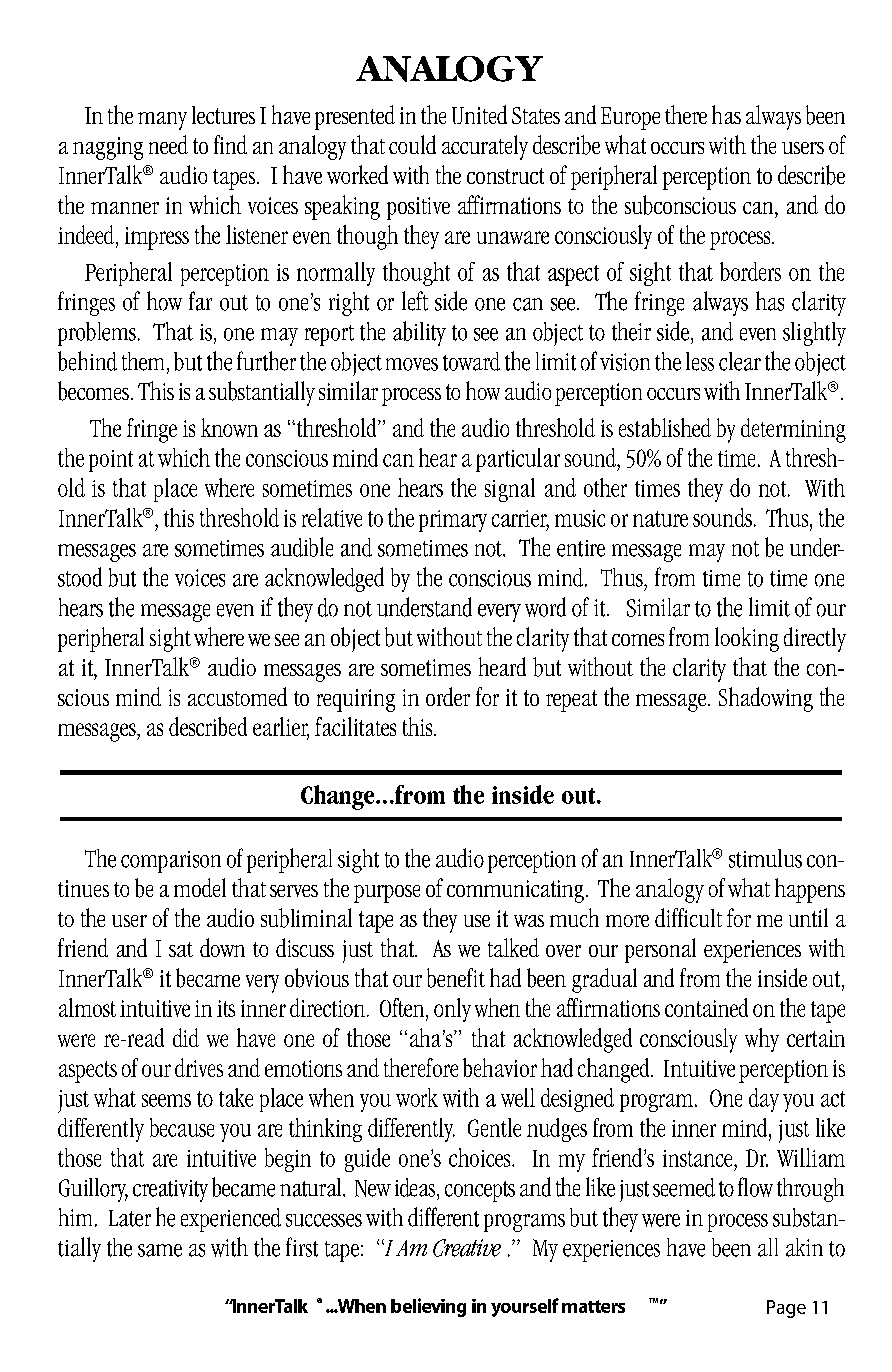 The width and height of the screenshot is (892, 1372). What do you see at coordinates (630, 118) in the screenshot?
I see `Europe` at bounding box center [630, 118].
